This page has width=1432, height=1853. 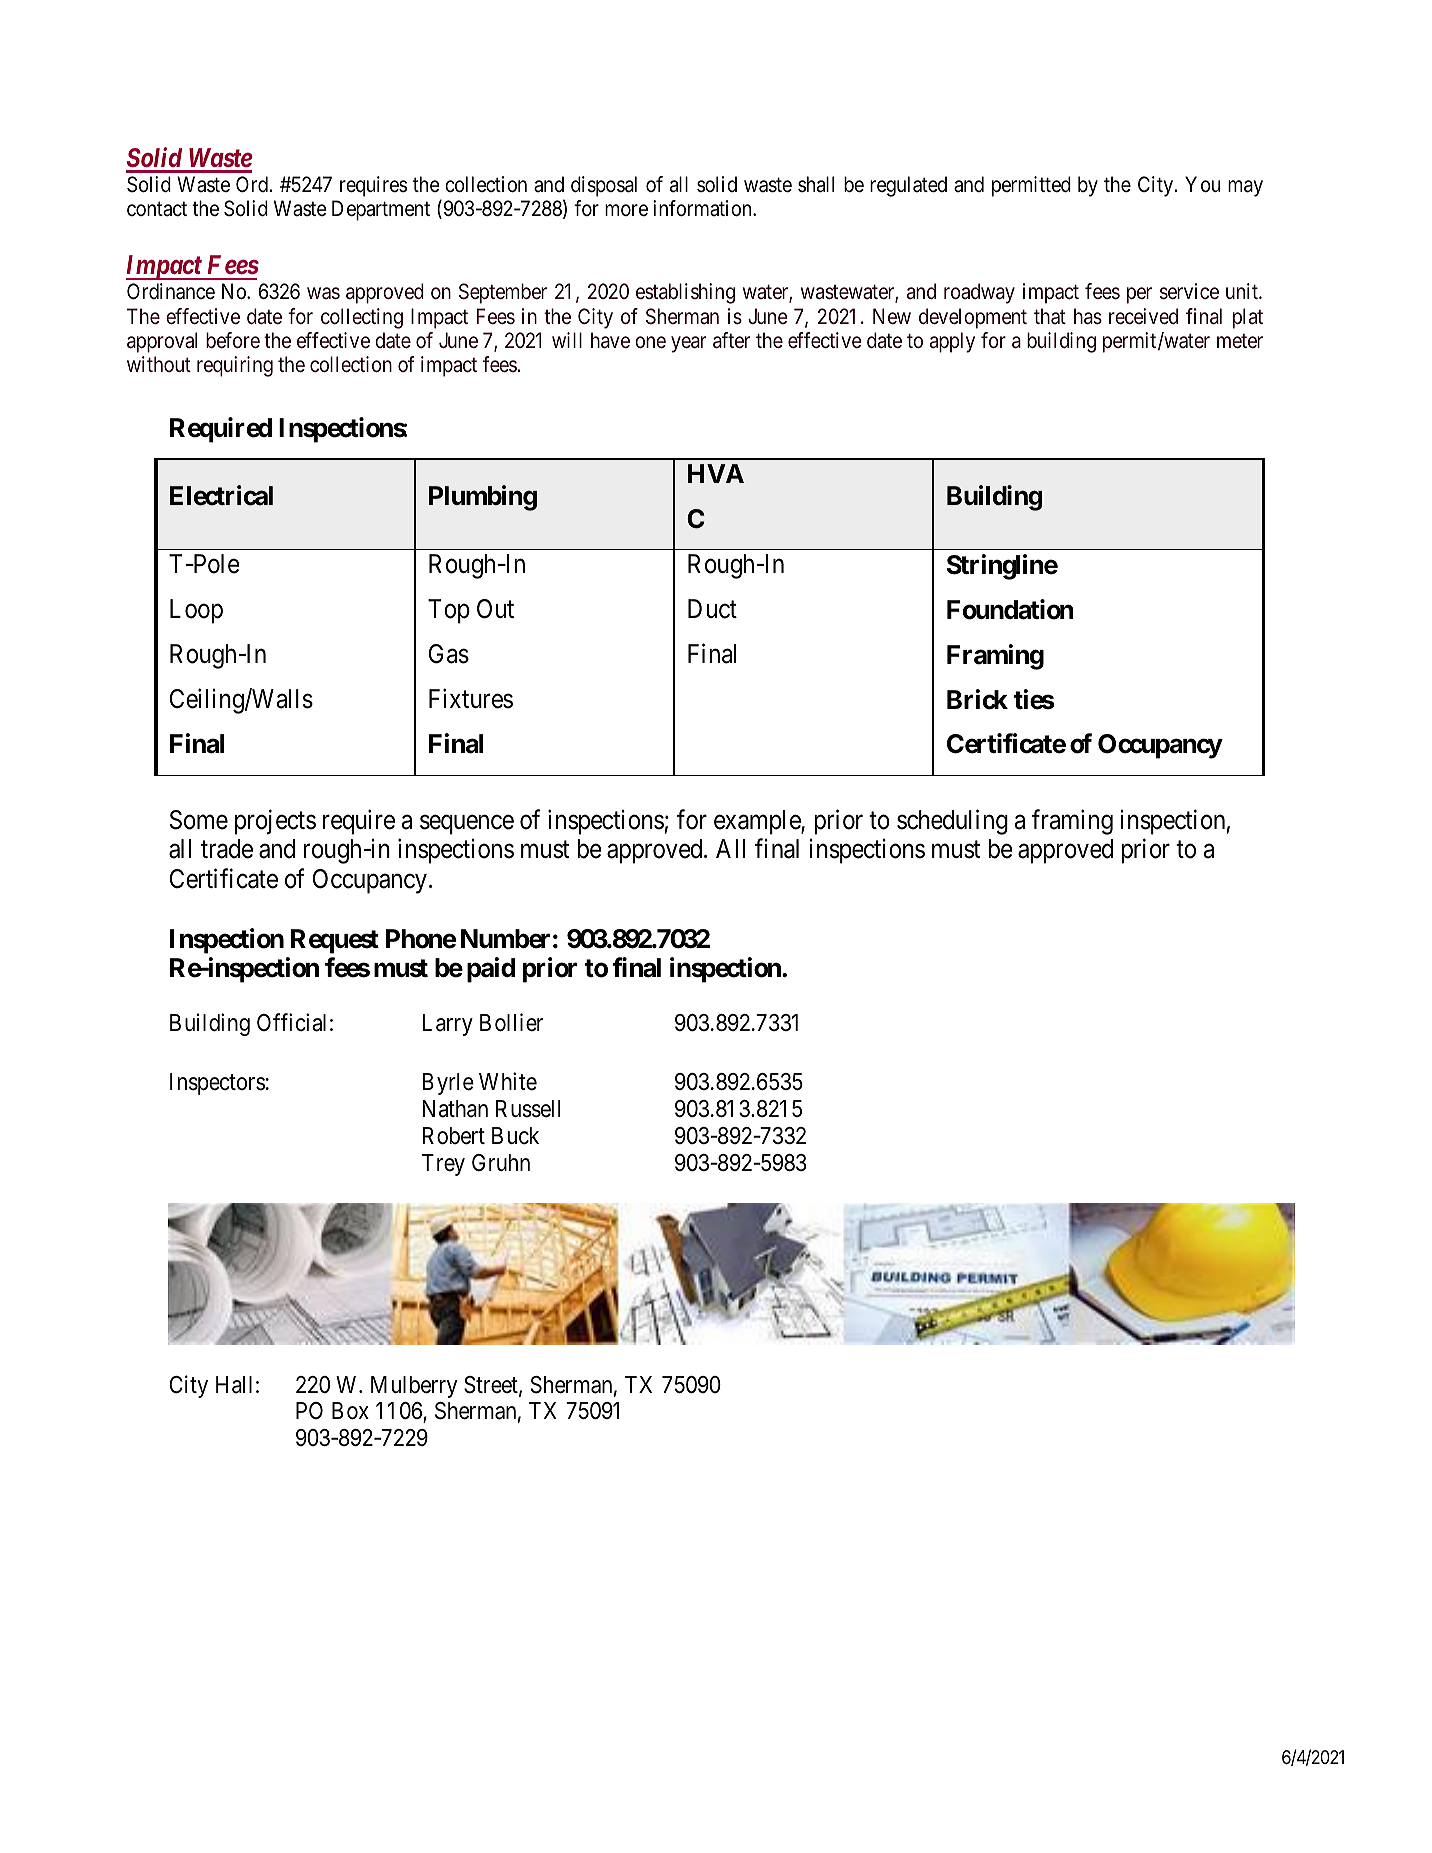 What do you see at coordinates (758, 822) in the page?
I see `example` at bounding box center [758, 822].
